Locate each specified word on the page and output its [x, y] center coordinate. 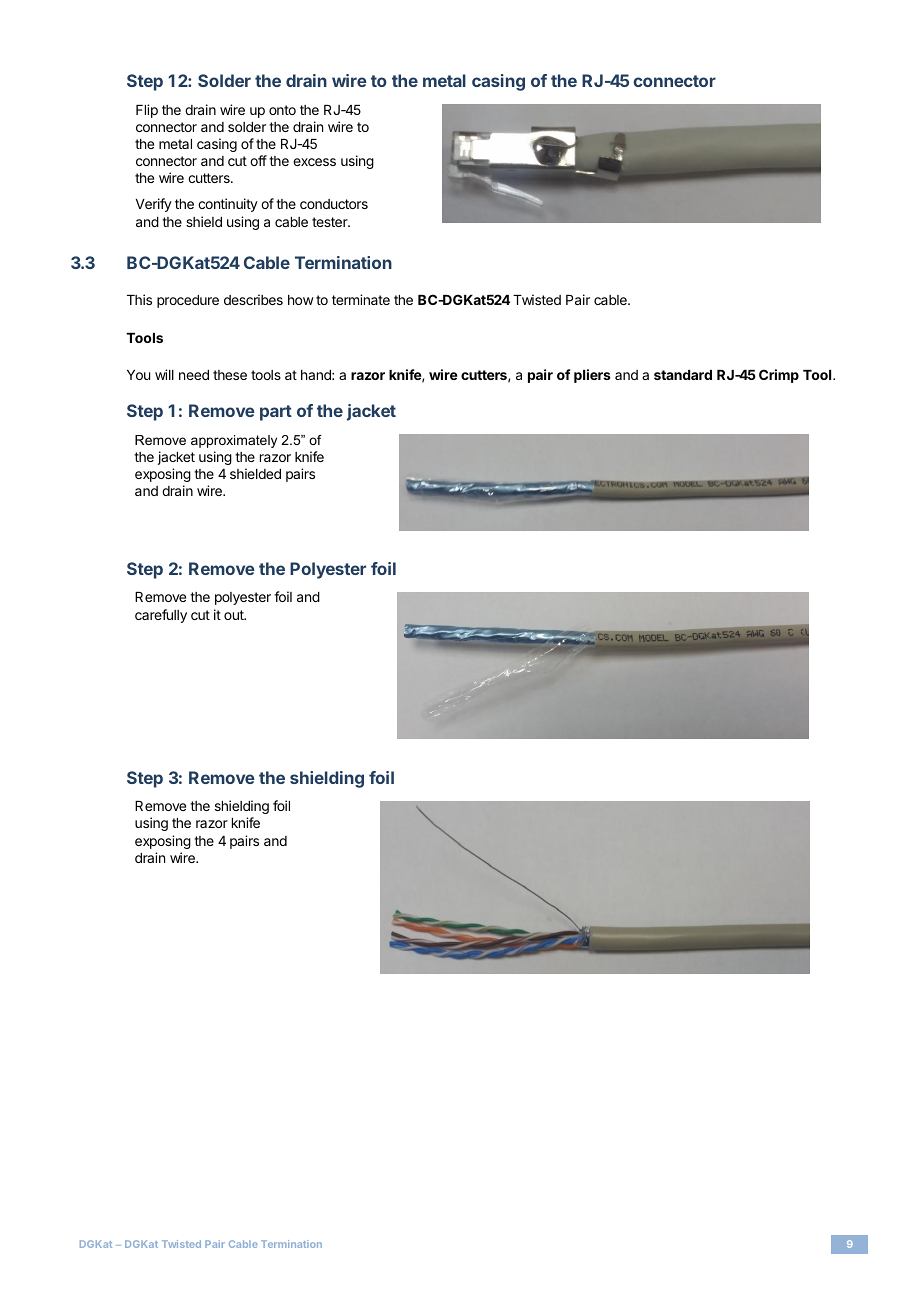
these [230, 375]
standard [683, 375]
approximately [234, 441]
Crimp [779, 376]
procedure [188, 301]
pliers [592, 376]
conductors [334, 204]
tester [331, 222]
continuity [228, 205]
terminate [361, 299]
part [276, 413]
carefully [161, 616]
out [235, 615]
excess [314, 162]
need [194, 375]
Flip [147, 111]
